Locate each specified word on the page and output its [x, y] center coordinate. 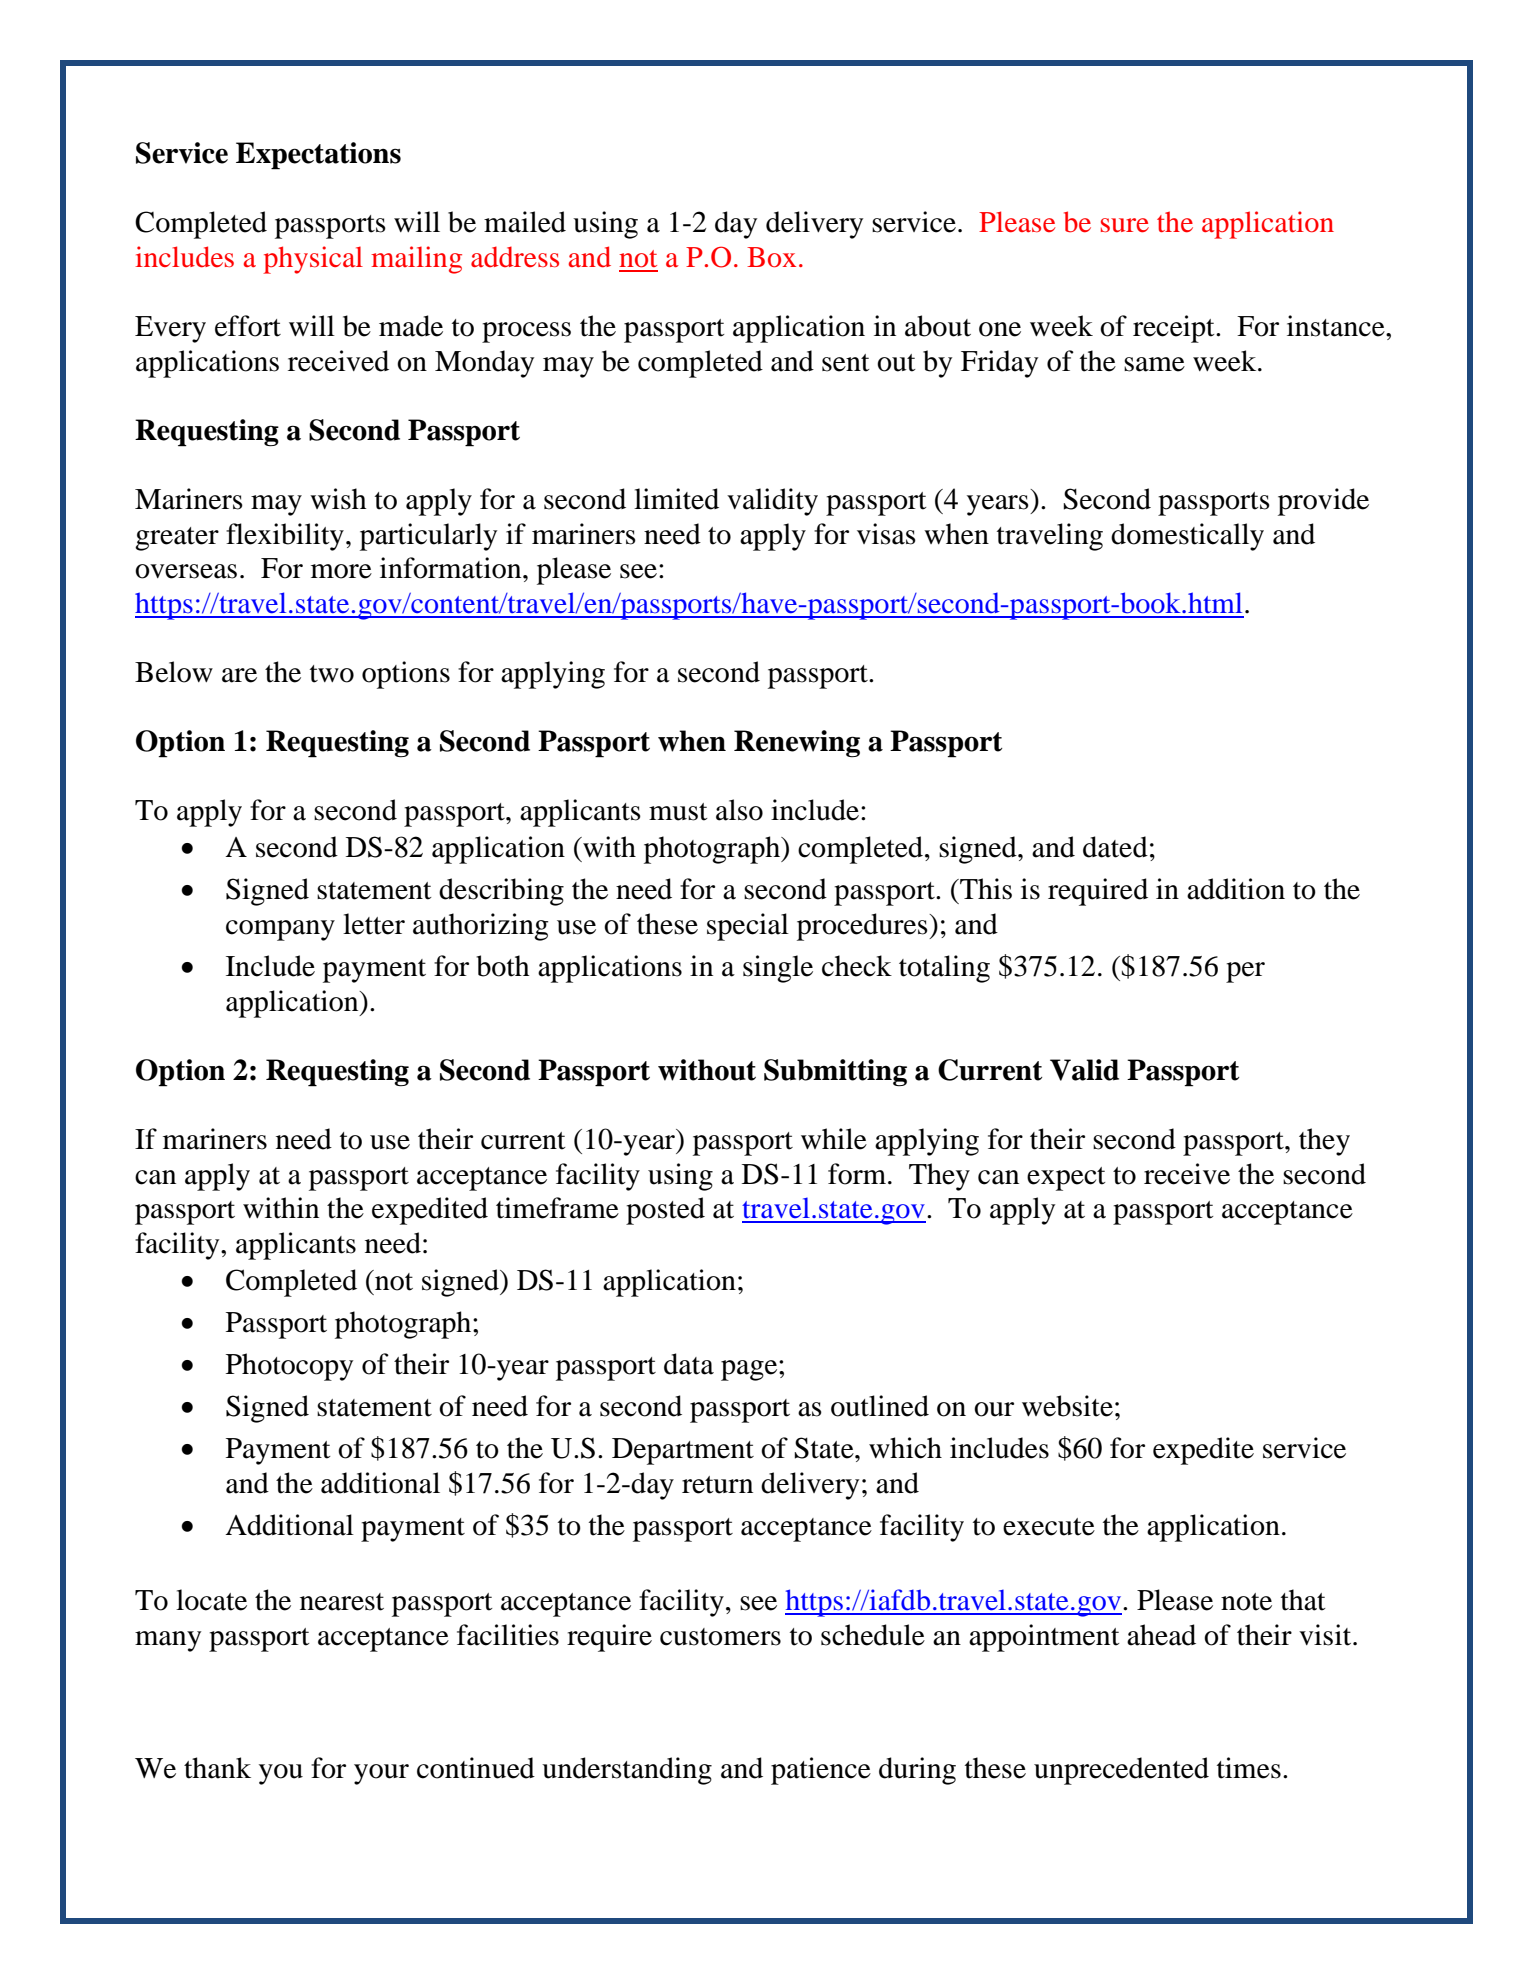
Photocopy [289, 1367]
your [381, 1774]
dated [1115, 847]
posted [665, 1211]
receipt [1175, 329]
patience [821, 1771]
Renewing [797, 743]
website [1067, 1406]
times [1249, 1768]
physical [313, 260]
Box [771, 257]
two [332, 674]
